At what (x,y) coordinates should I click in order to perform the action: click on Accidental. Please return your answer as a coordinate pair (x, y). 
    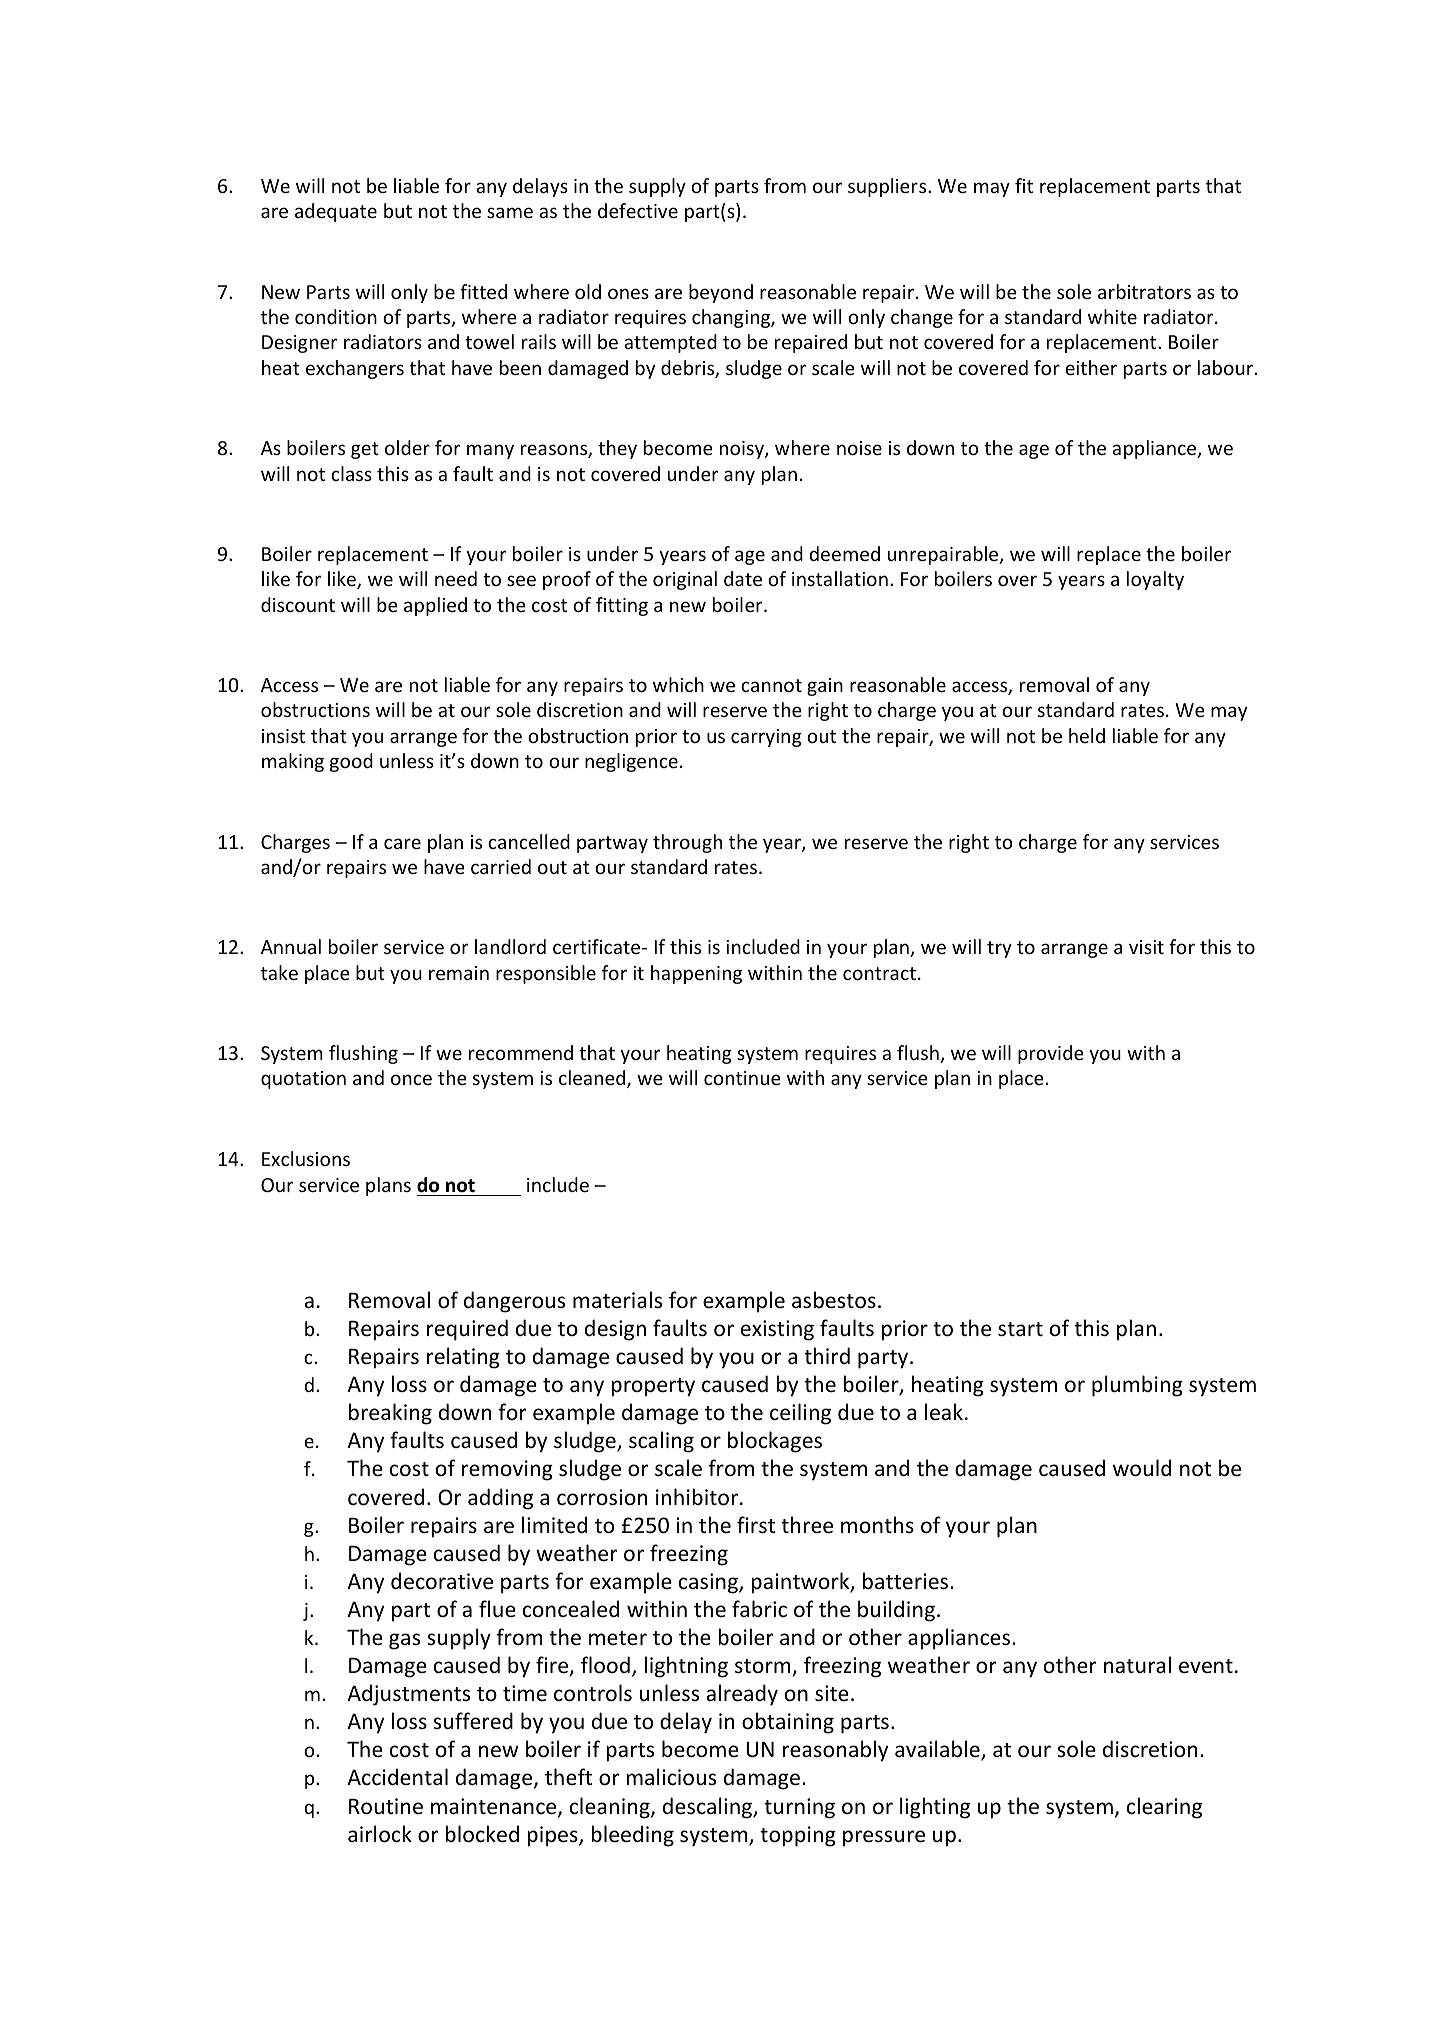
    Looking at the image, I should click on (397, 1777).
